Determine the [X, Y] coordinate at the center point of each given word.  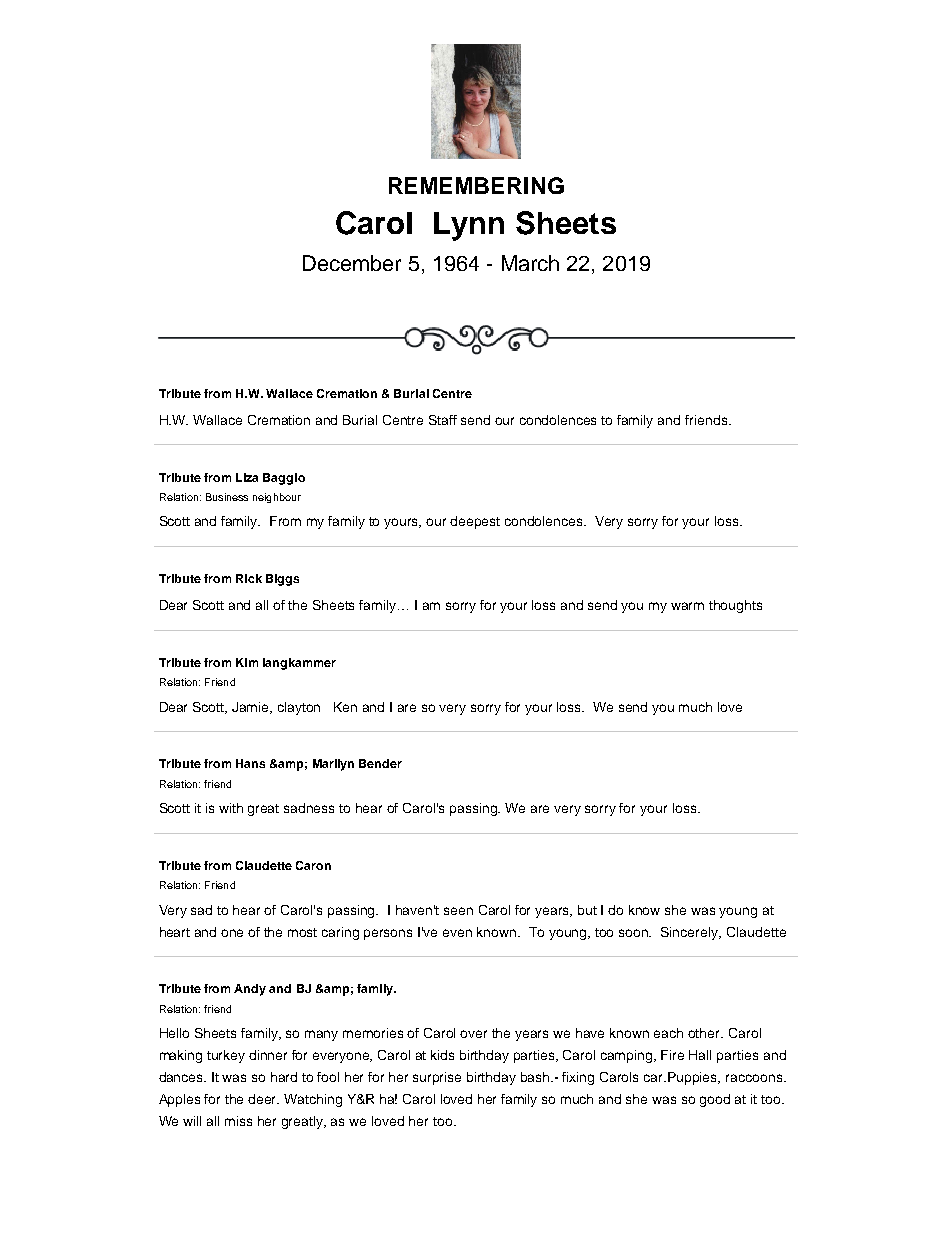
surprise [437, 1078]
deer [263, 1099]
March [530, 263]
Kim [247, 662]
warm [687, 606]
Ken [345, 707]
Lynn [469, 226]
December [352, 263]
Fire [672, 1055]
